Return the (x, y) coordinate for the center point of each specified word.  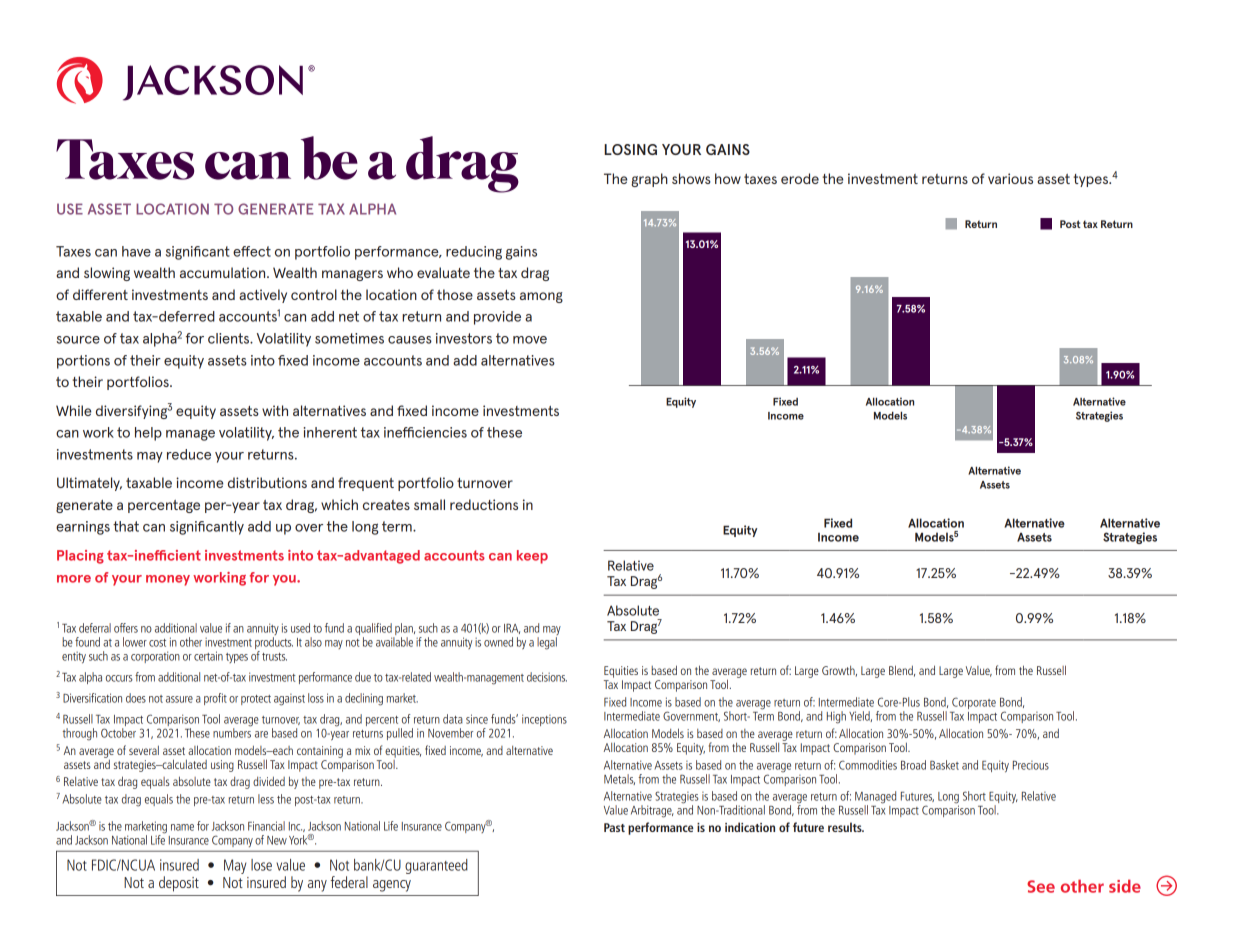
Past (614, 827)
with (275, 410)
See (1041, 886)
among (541, 297)
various (1010, 178)
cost (157, 643)
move (530, 340)
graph (649, 180)
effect (252, 251)
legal (547, 643)
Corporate (974, 703)
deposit (179, 884)
